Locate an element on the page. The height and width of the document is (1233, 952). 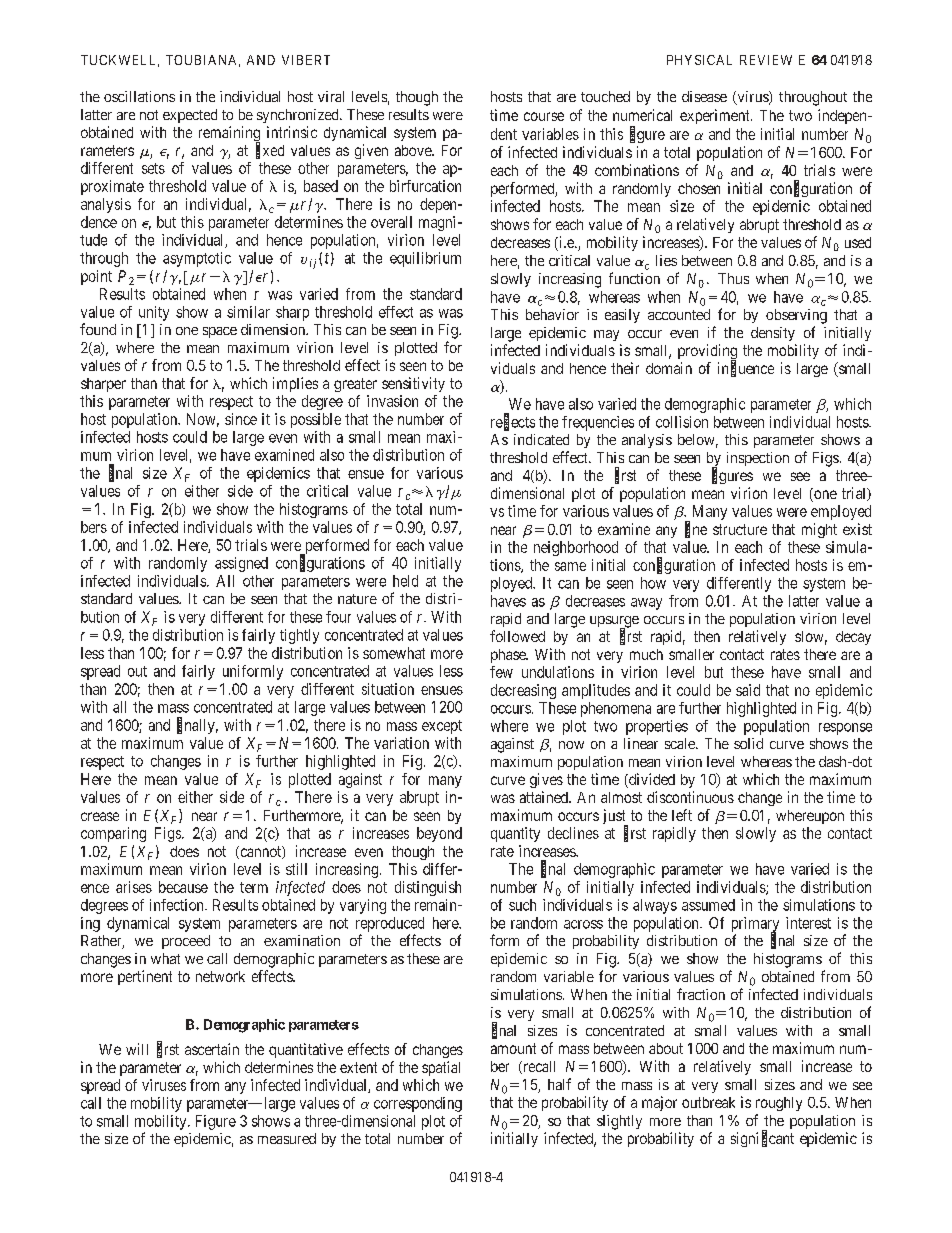
course is located at coordinates (544, 116).
